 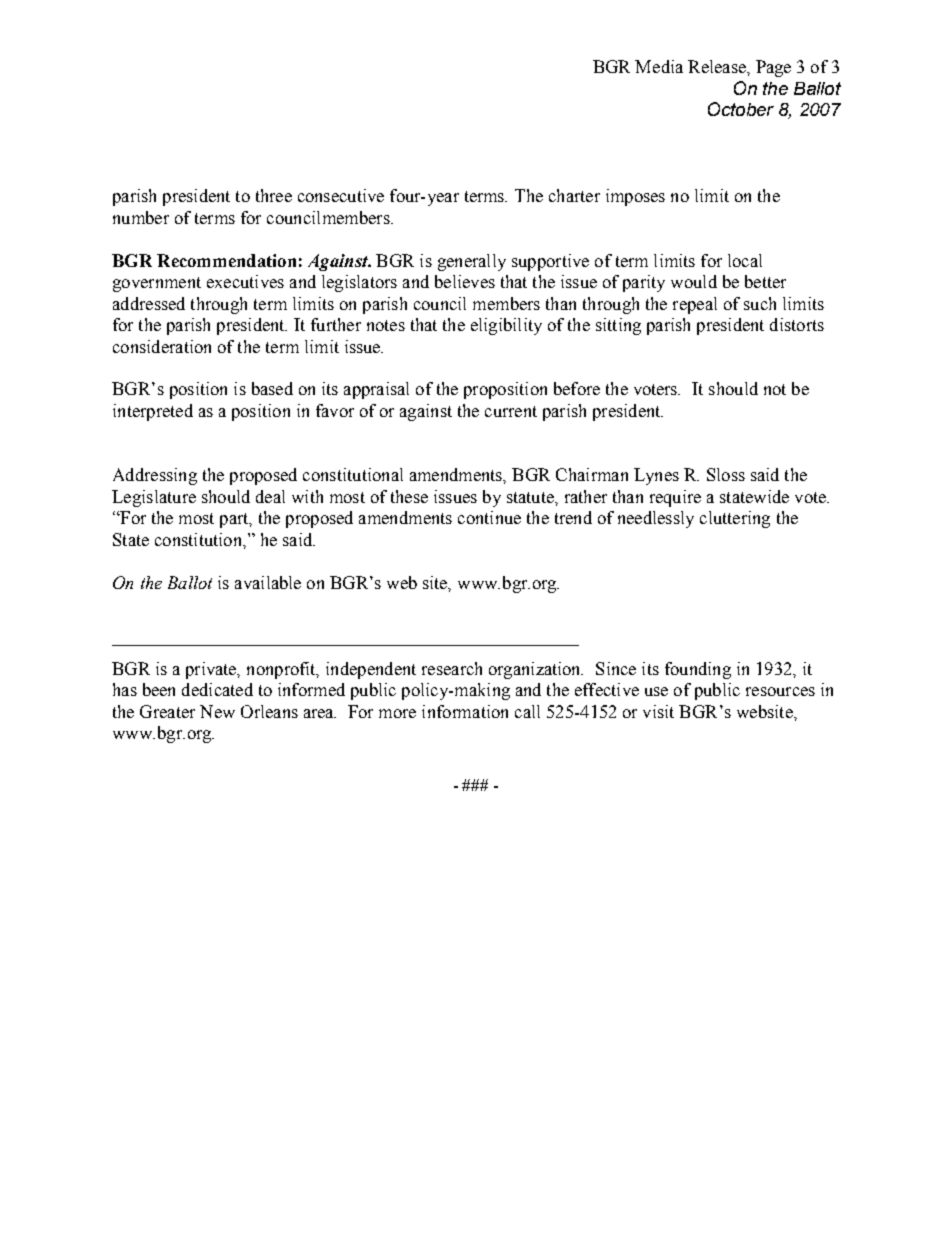 What do you see at coordinates (489, 517) in the image?
I see `continue` at bounding box center [489, 517].
